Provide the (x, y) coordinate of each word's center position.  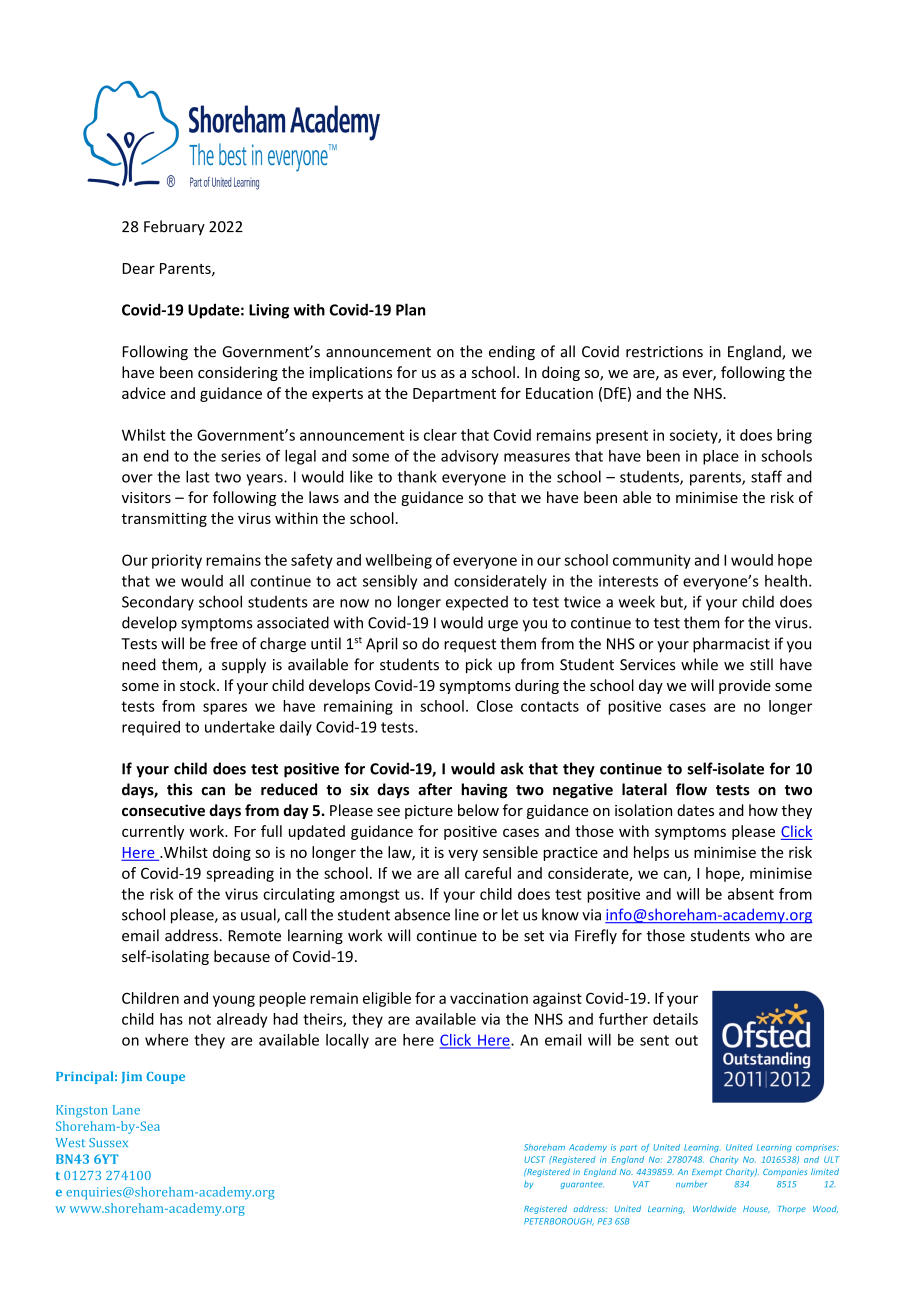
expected (477, 603)
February (174, 227)
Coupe (165, 1078)
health (786, 581)
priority (177, 561)
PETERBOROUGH (559, 1222)
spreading (240, 874)
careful (488, 873)
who (770, 935)
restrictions (664, 352)
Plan (410, 309)
